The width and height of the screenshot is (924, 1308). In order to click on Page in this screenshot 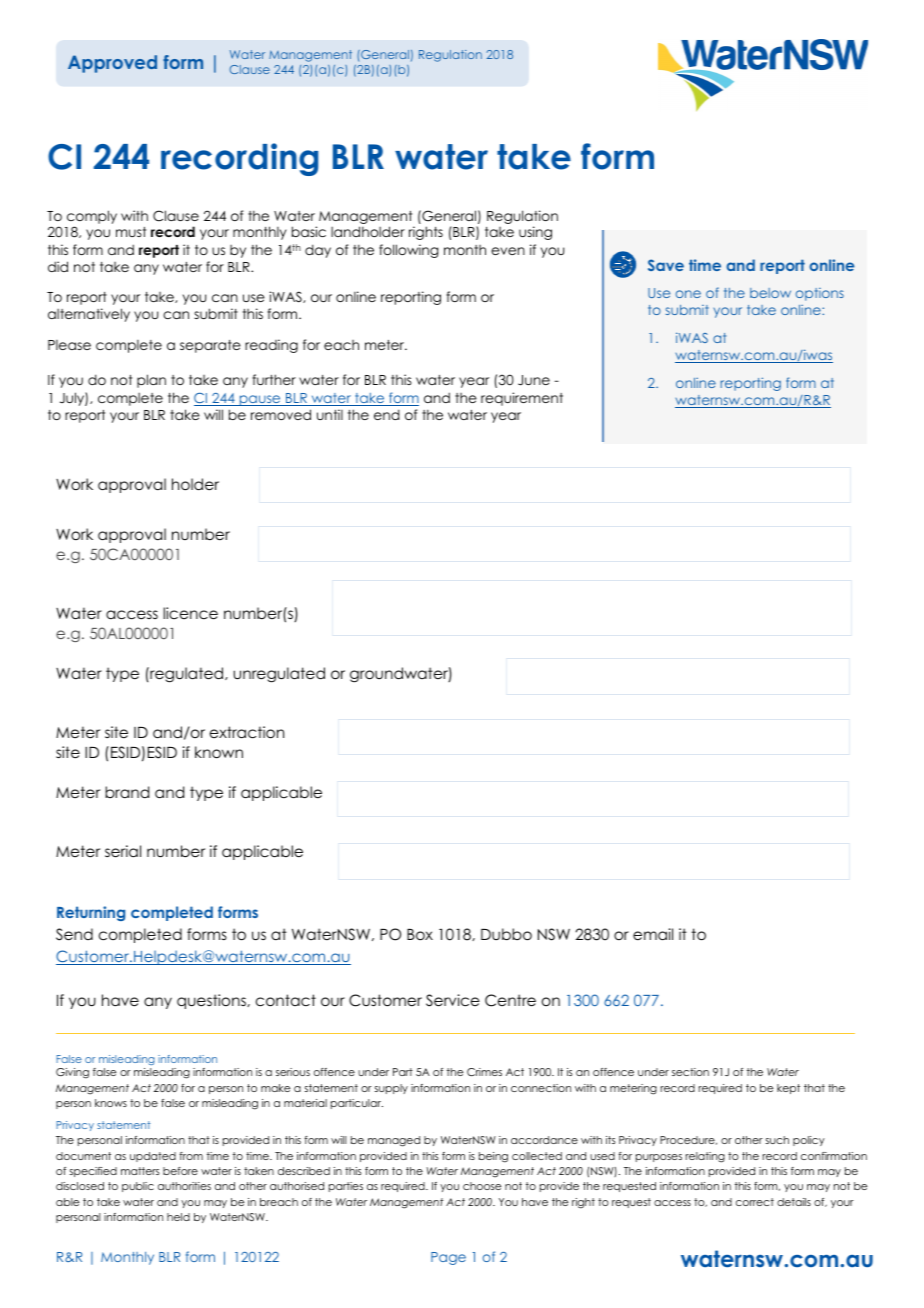, I will do `click(448, 1258)`.
